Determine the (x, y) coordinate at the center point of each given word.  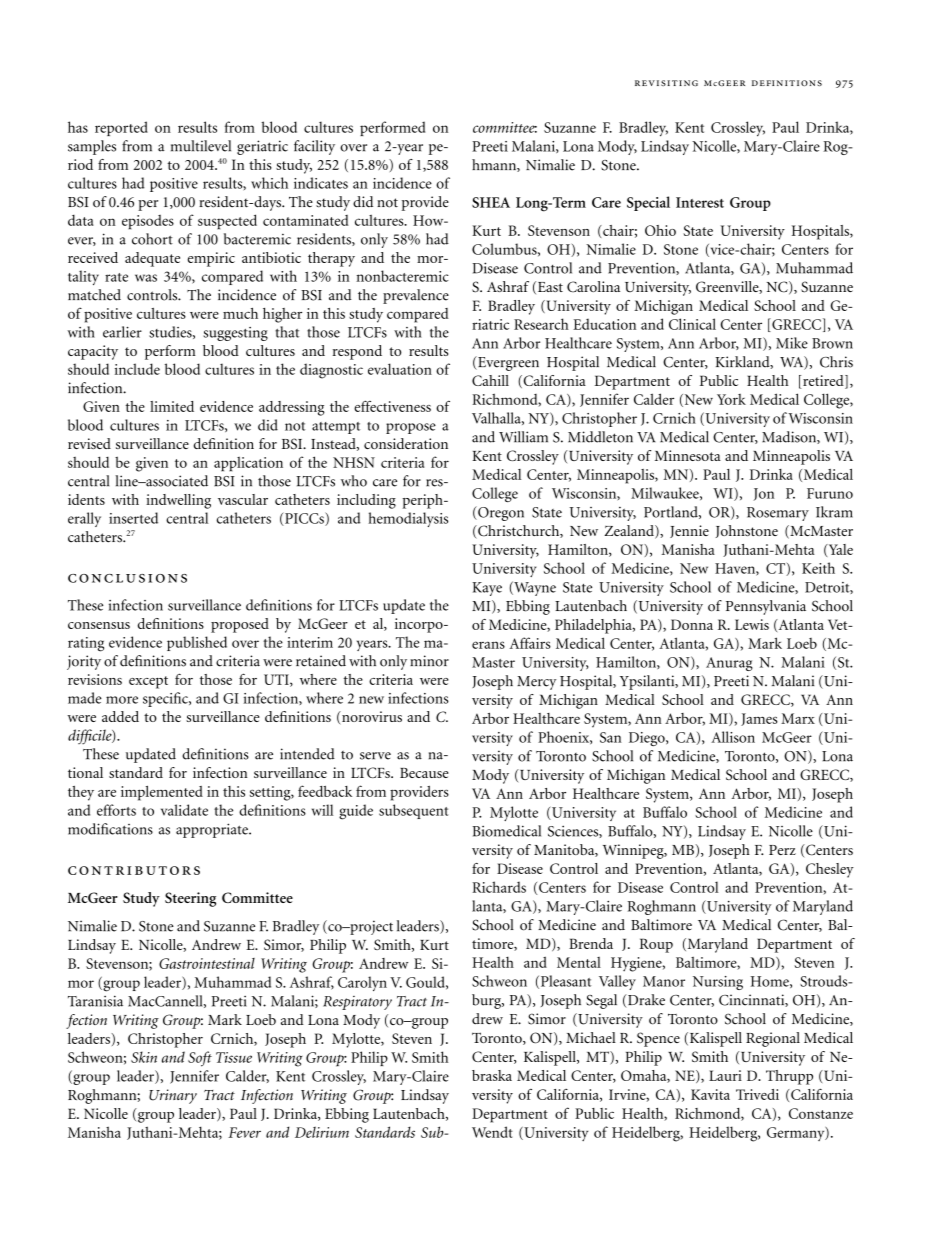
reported (121, 128)
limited (172, 406)
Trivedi (757, 1094)
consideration (406, 443)
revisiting (666, 83)
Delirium (322, 1132)
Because (424, 773)
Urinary (173, 1096)
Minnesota (688, 455)
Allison (733, 737)
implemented (162, 793)
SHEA (491, 202)
